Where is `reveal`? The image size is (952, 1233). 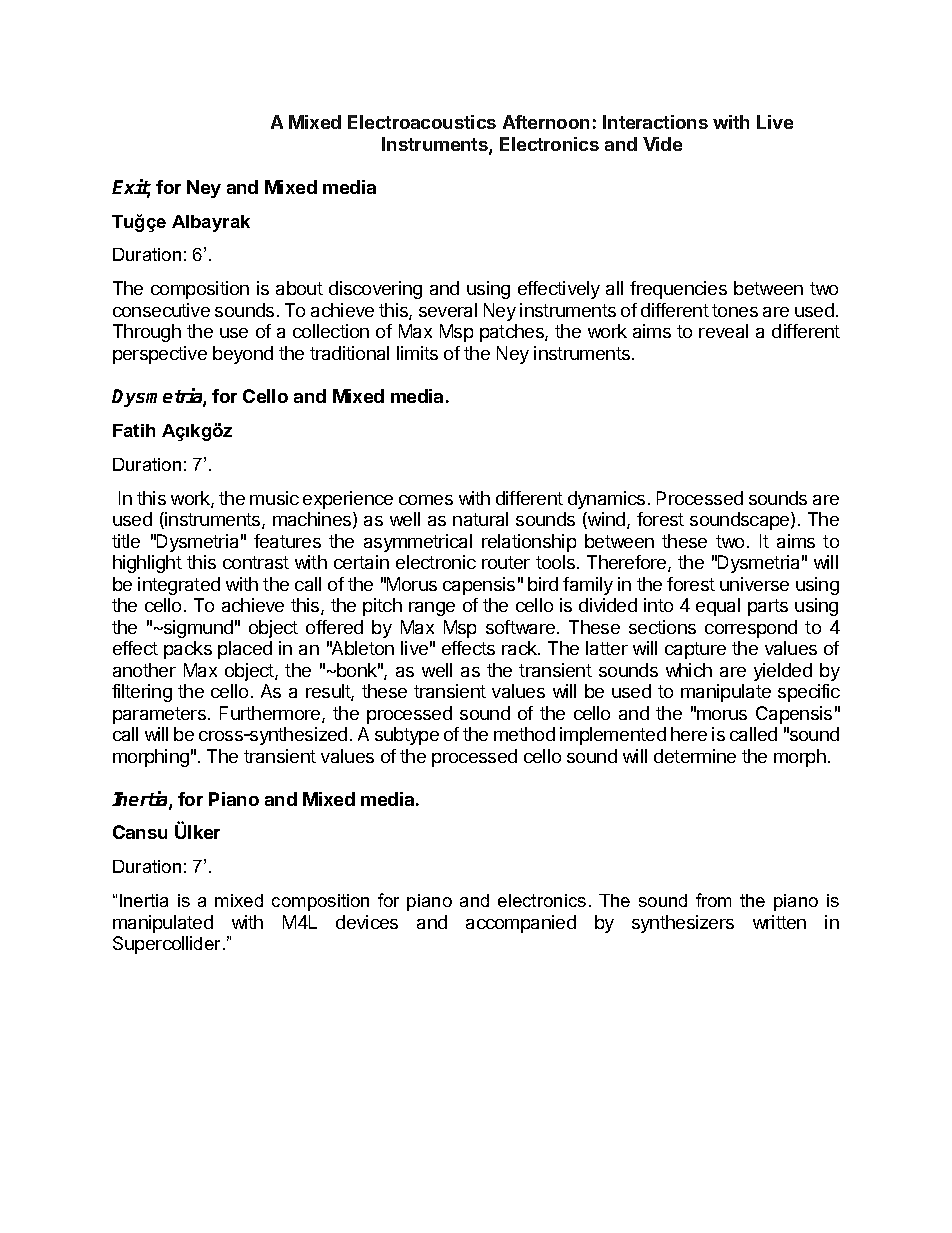 reveal is located at coordinates (723, 331).
